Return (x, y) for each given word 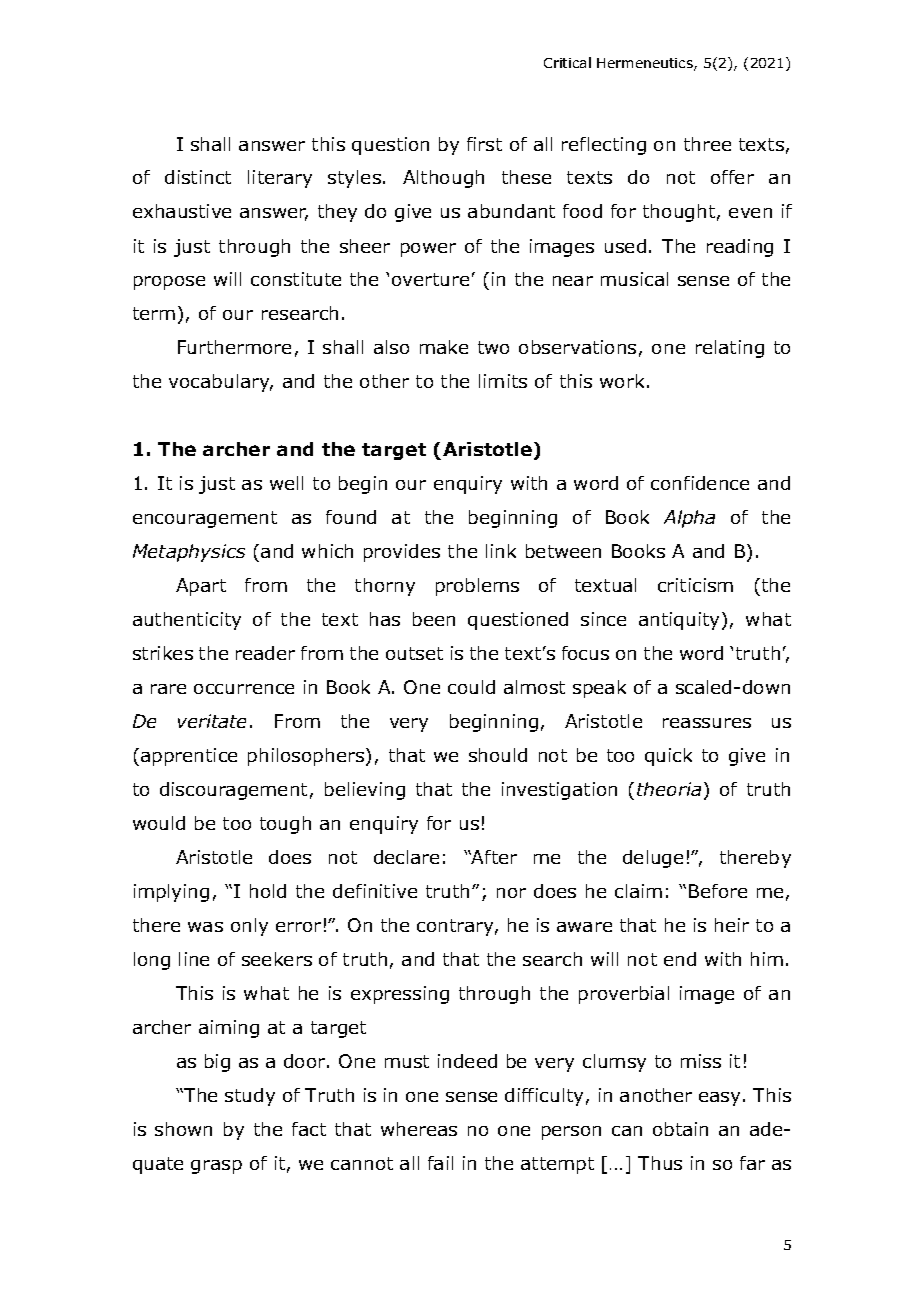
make (444, 347)
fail (440, 1163)
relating (730, 349)
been (434, 619)
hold (268, 891)
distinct (198, 177)
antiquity (679, 621)
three (707, 144)
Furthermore (234, 347)
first (484, 144)
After (493, 857)
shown (183, 1129)
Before (718, 891)
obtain (680, 1129)
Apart (201, 587)
